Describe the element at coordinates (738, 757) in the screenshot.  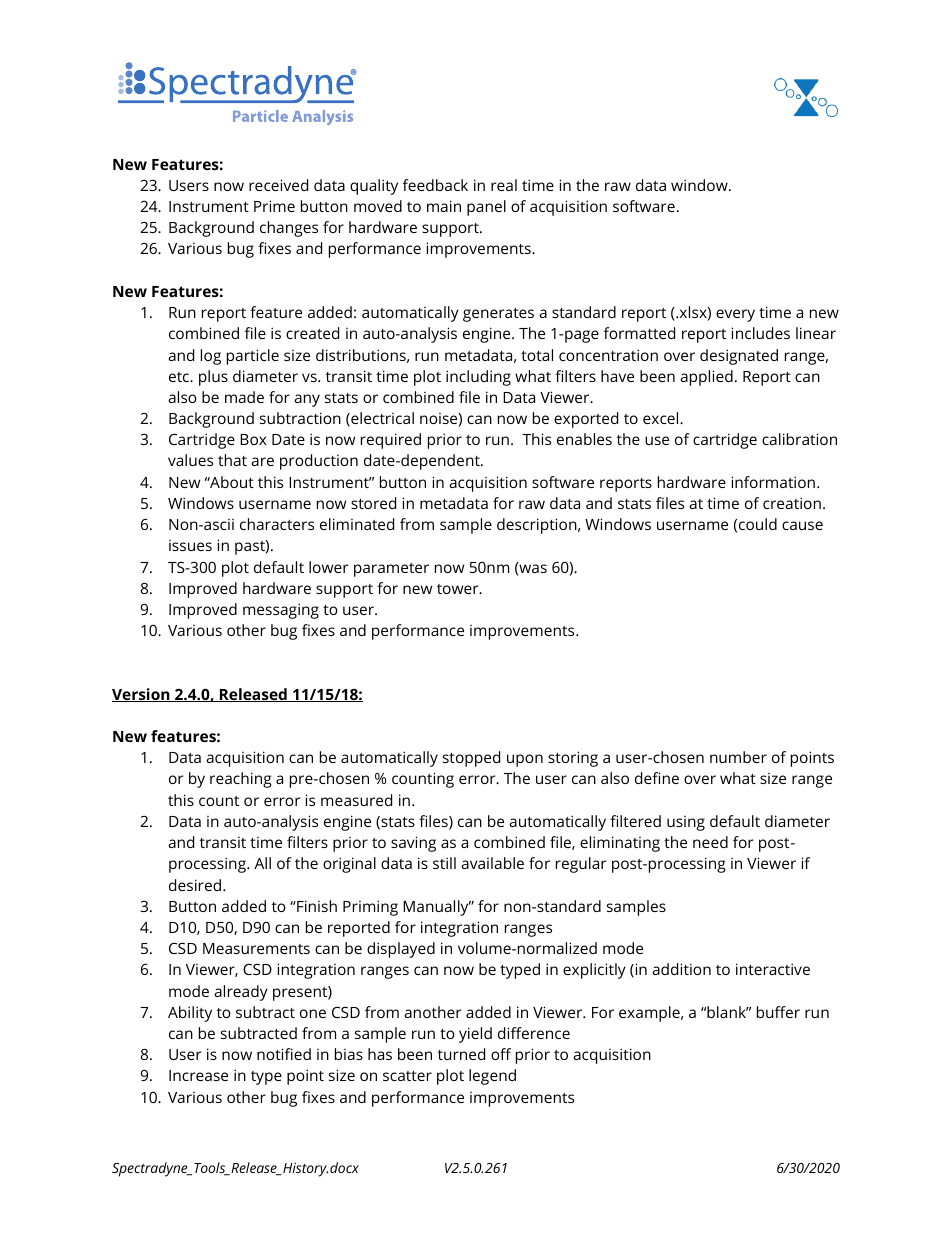
I see `number` at that location.
